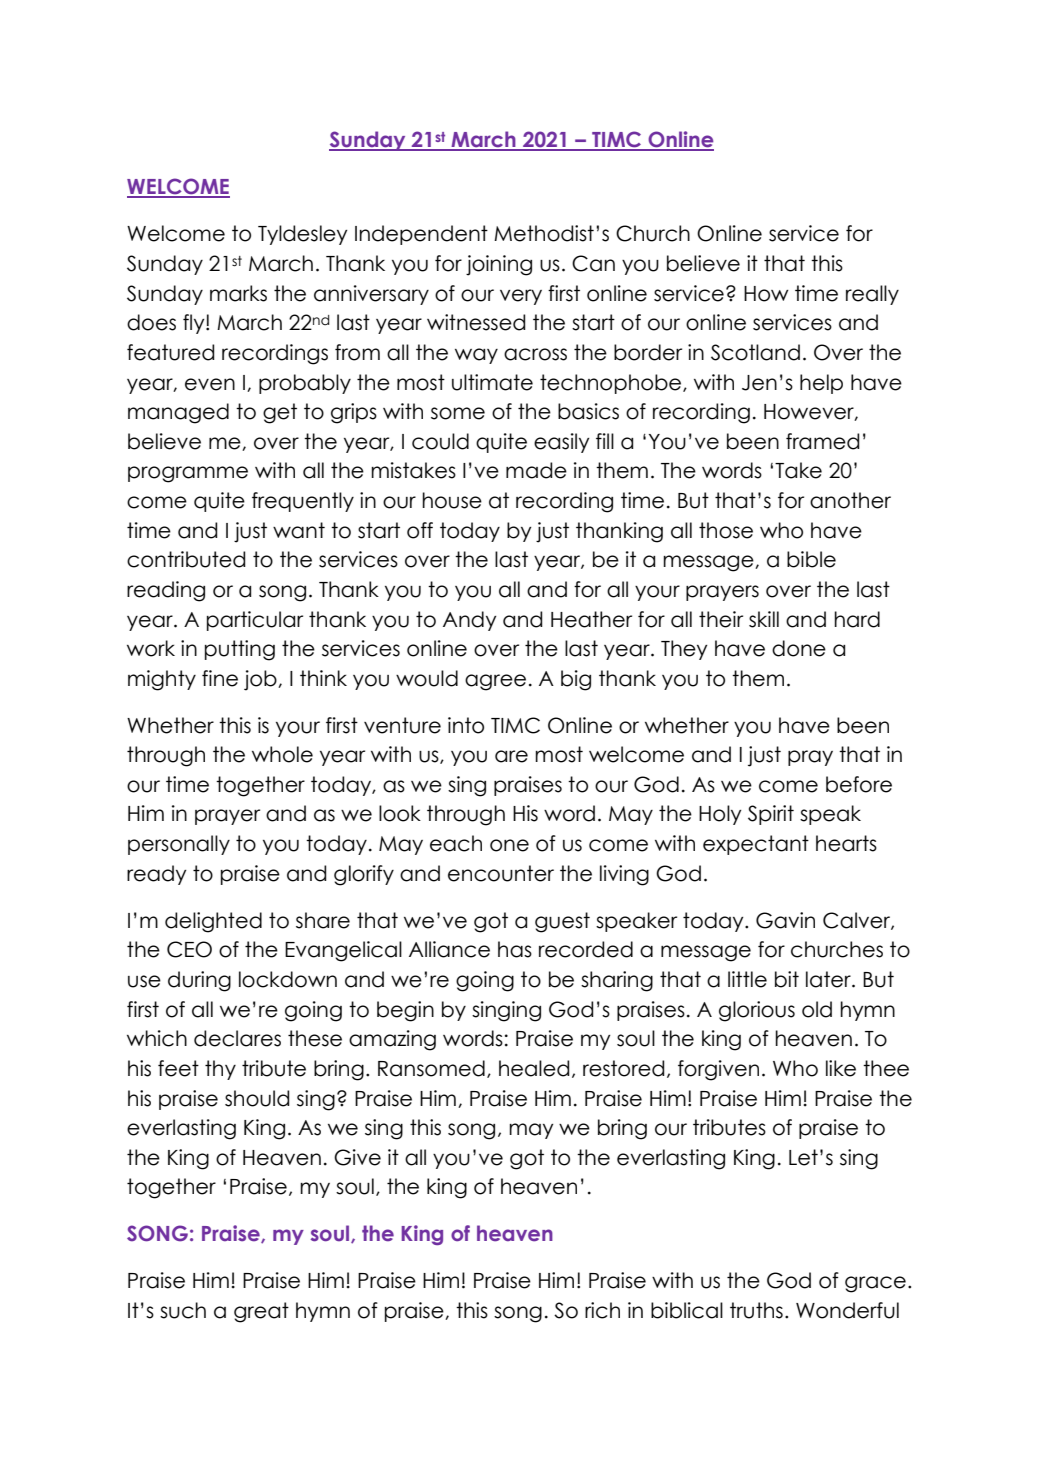  What do you see at coordinates (238, 293) in the image?
I see `marks` at bounding box center [238, 293].
